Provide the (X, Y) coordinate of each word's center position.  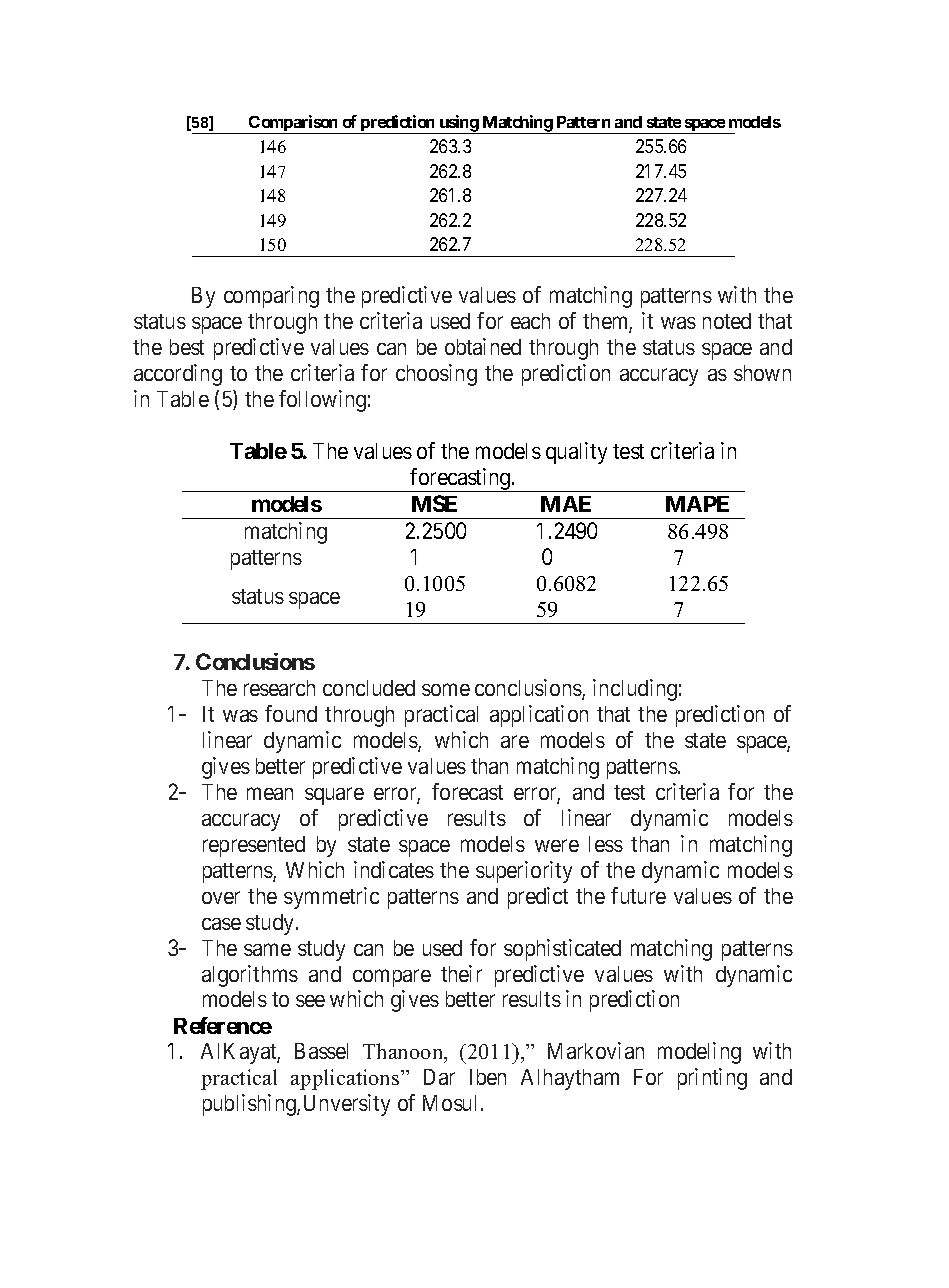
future (638, 895)
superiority (524, 872)
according (178, 375)
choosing (436, 375)
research (279, 688)
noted (727, 321)
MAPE (697, 504)
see (310, 1001)
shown (762, 373)
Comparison (293, 124)
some (446, 689)
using (458, 124)
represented (254, 846)
